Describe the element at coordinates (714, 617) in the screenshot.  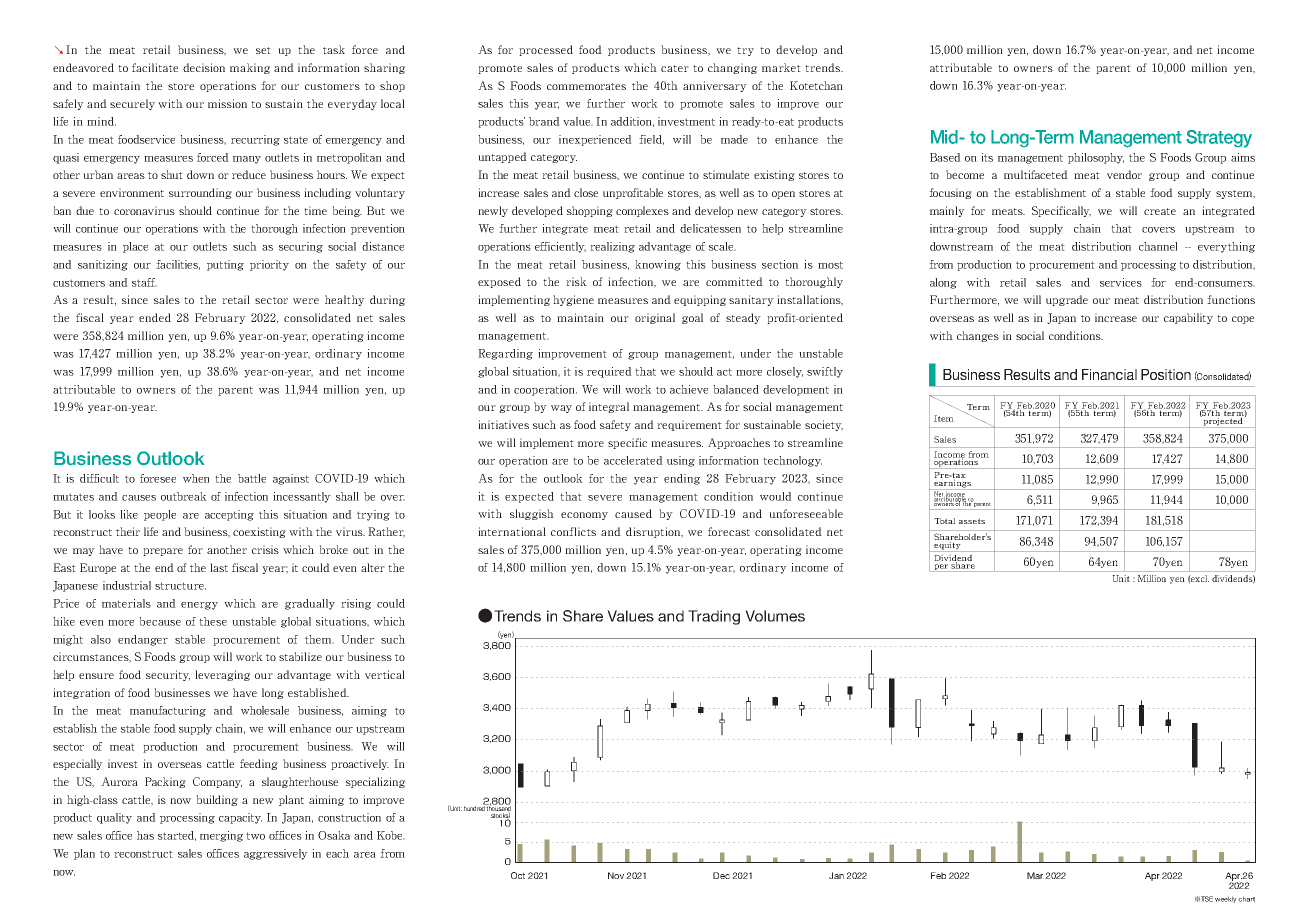
I see `Trading` at that location.
